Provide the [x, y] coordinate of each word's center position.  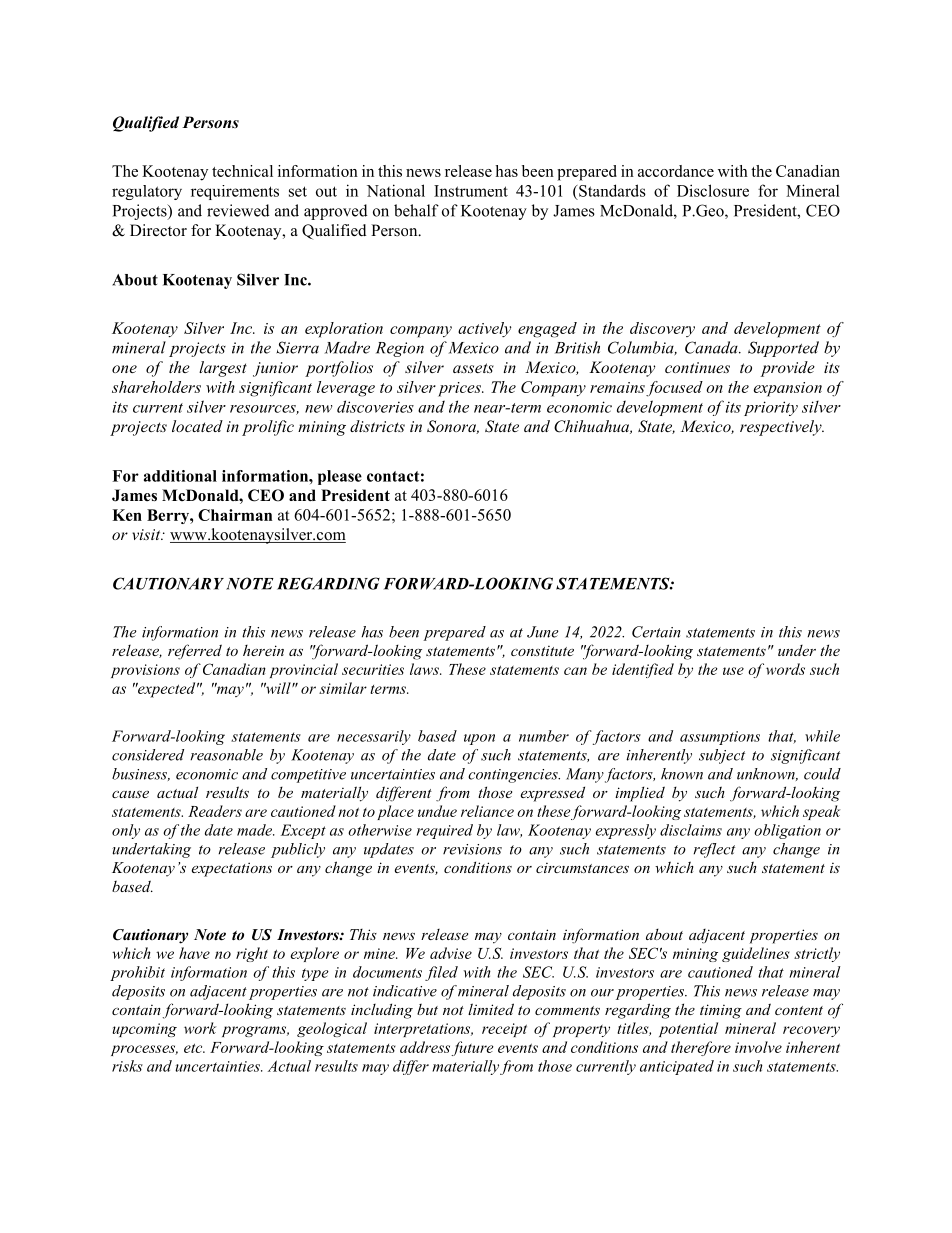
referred [195, 652]
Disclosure [713, 190]
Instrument [471, 191]
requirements [235, 192]
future [472, 1048]
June [543, 632]
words [785, 669]
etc [194, 1048]
